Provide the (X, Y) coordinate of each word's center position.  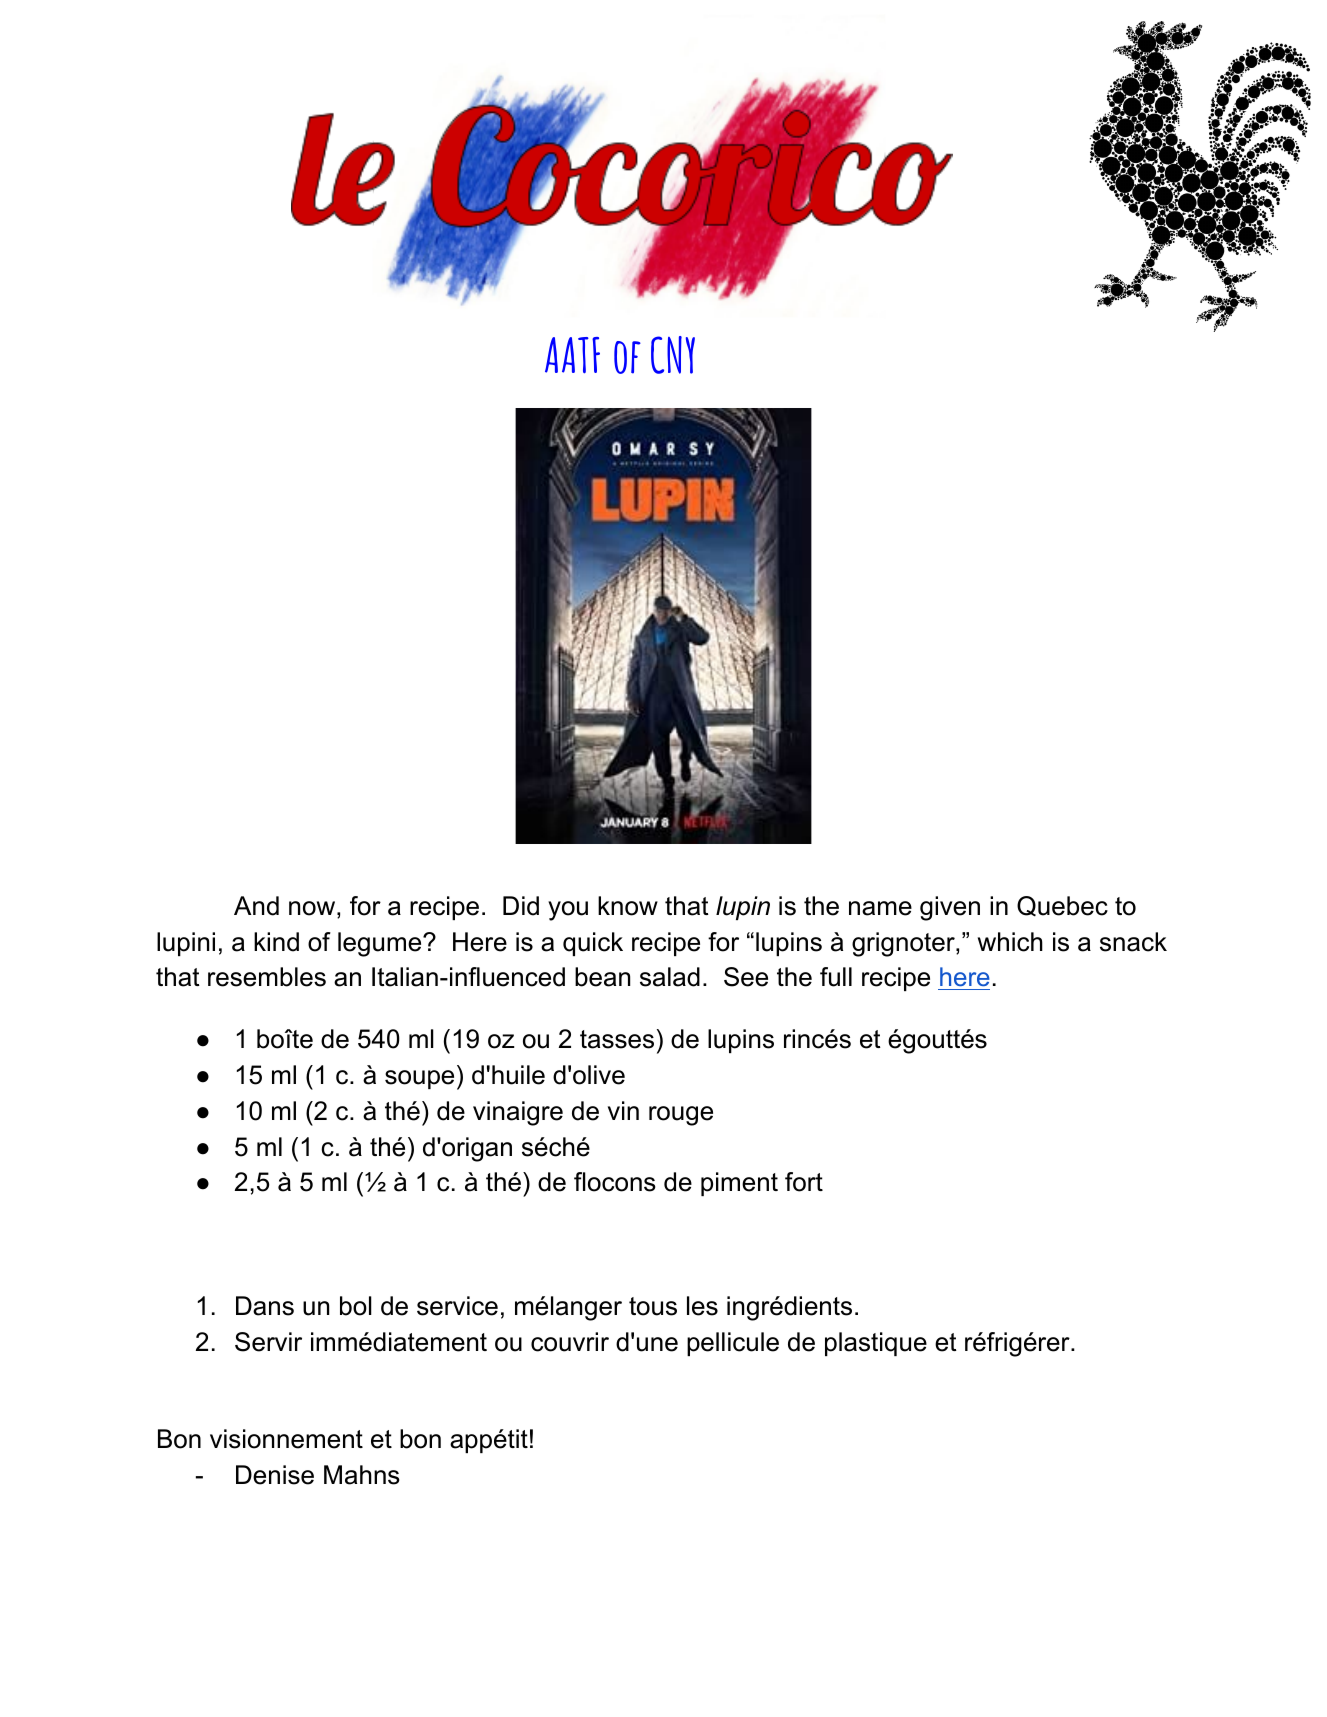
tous (653, 1306)
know (628, 906)
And (256, 906)
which (1010, 942)
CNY (673, 355)
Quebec (1062, 906)
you (568, 911)
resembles (267, 977)
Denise (275, 1475)
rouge (681, 1116)
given (950, 908)
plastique (876, 1344)
